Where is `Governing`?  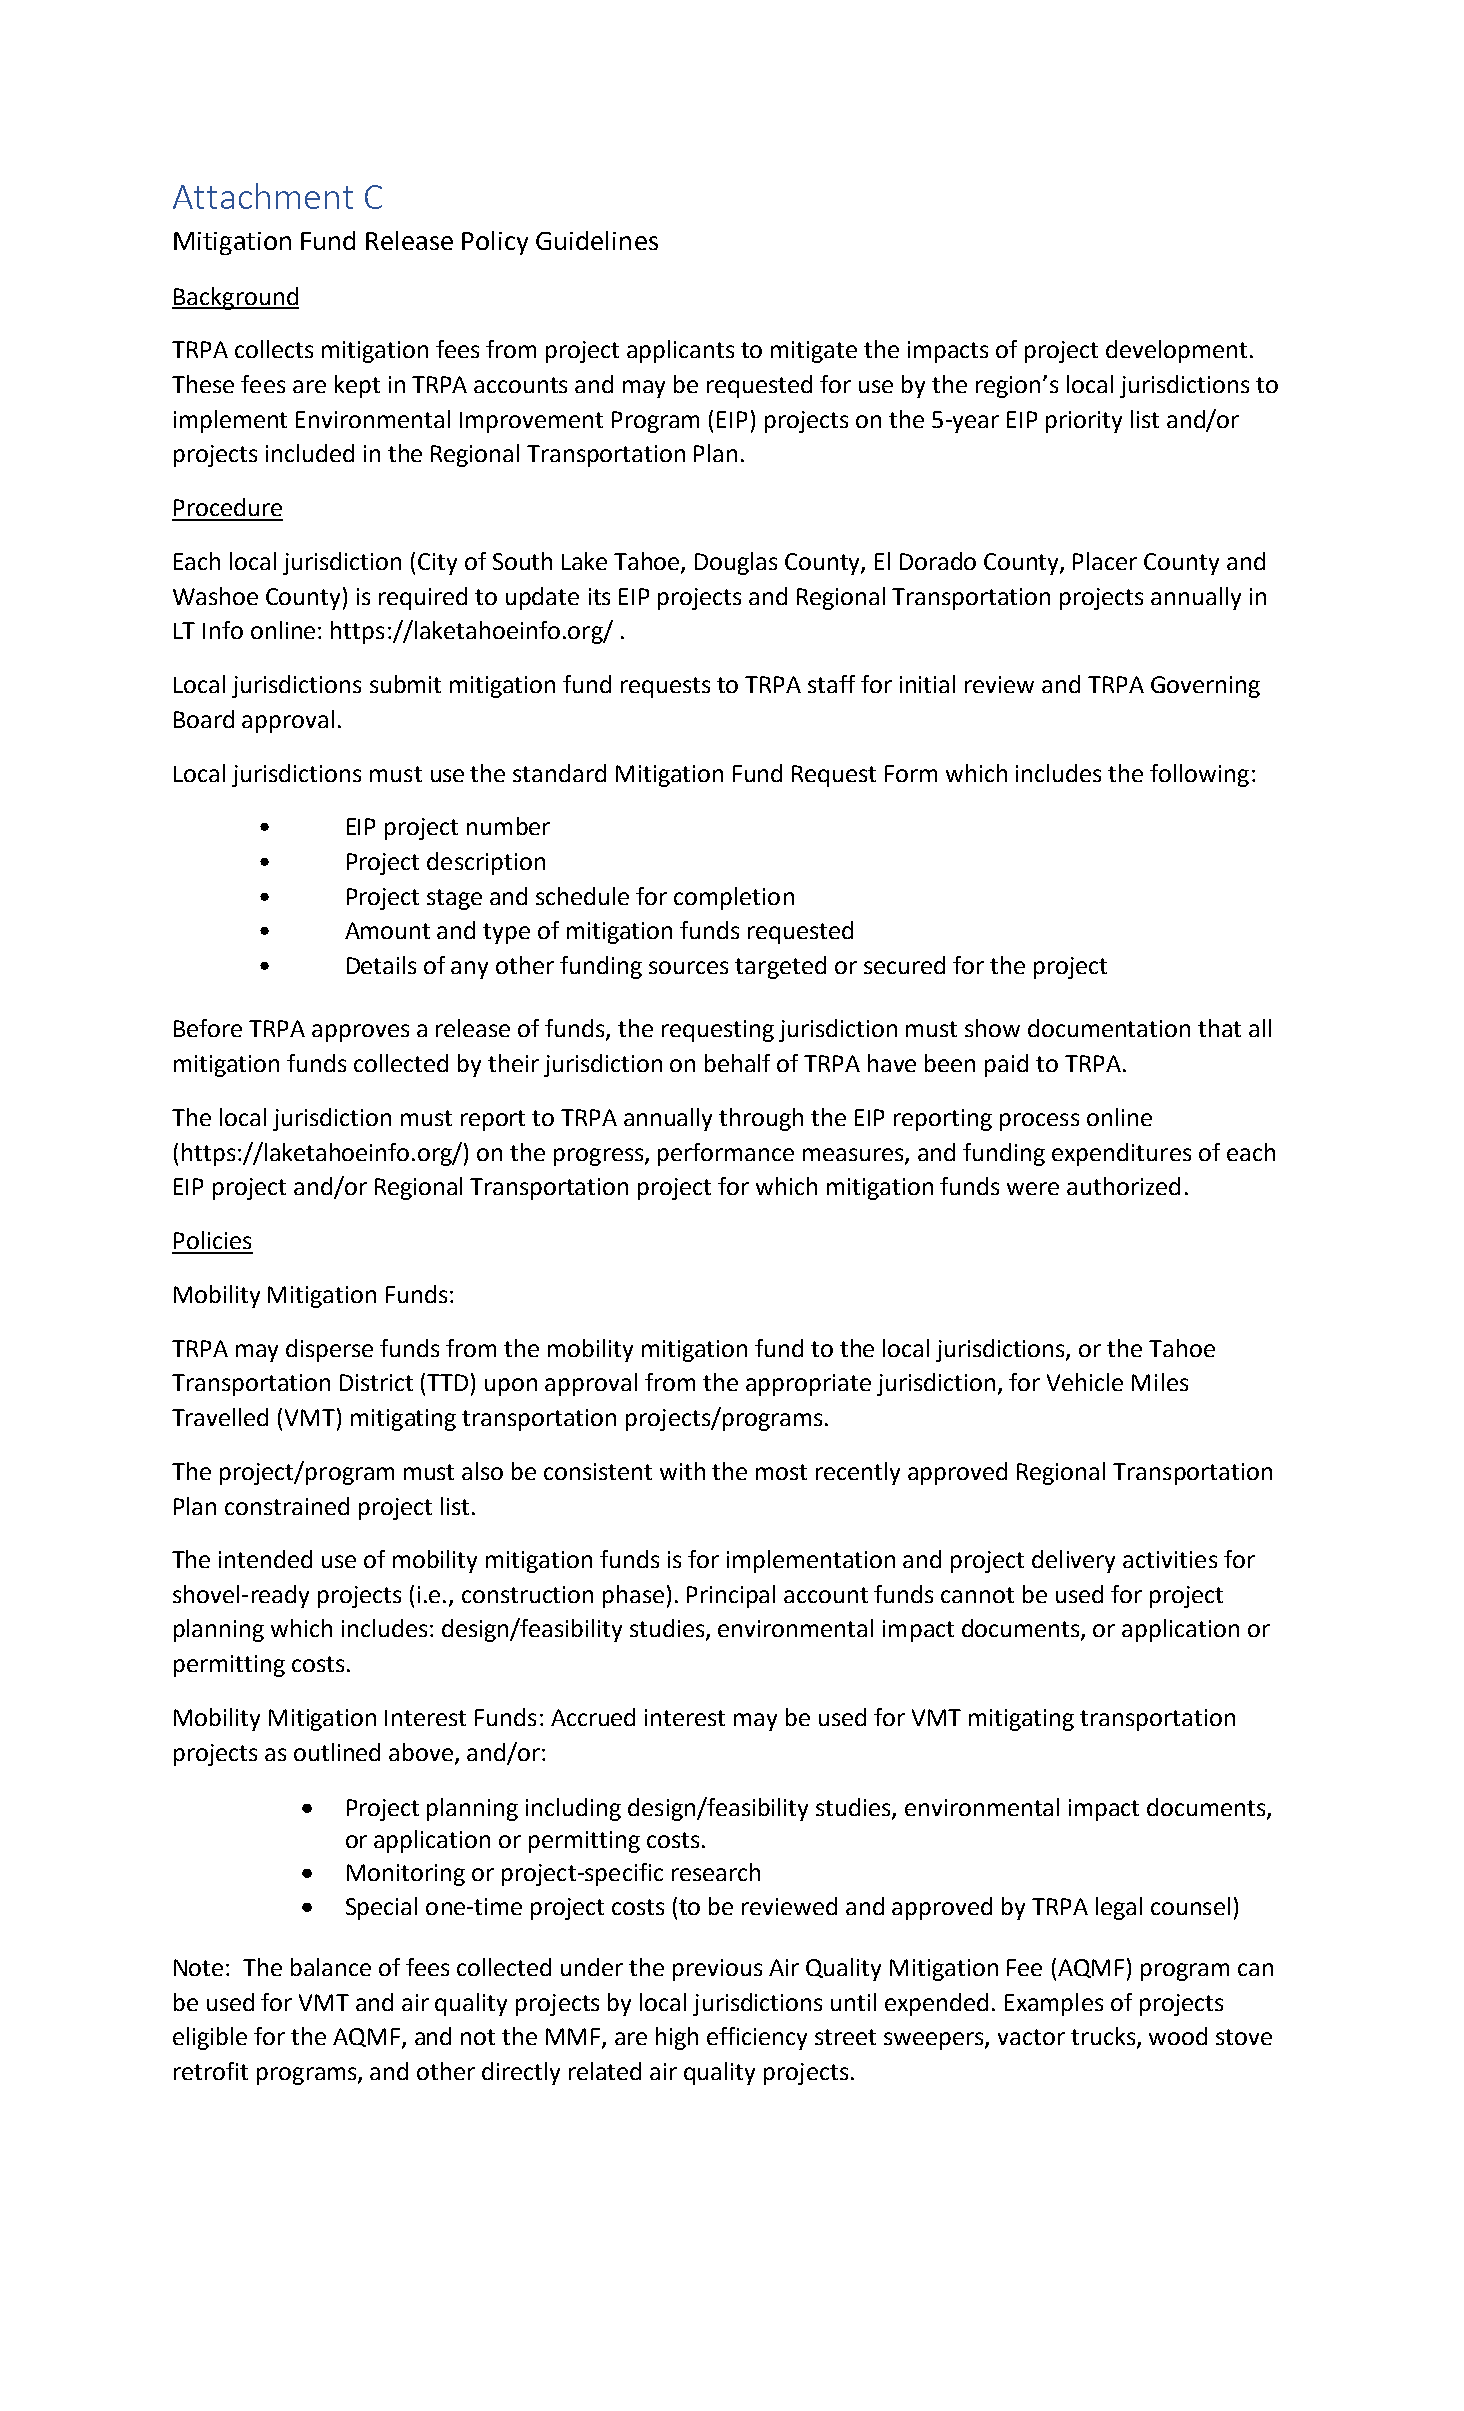
Governing is located at coordinates (1205, 687).
